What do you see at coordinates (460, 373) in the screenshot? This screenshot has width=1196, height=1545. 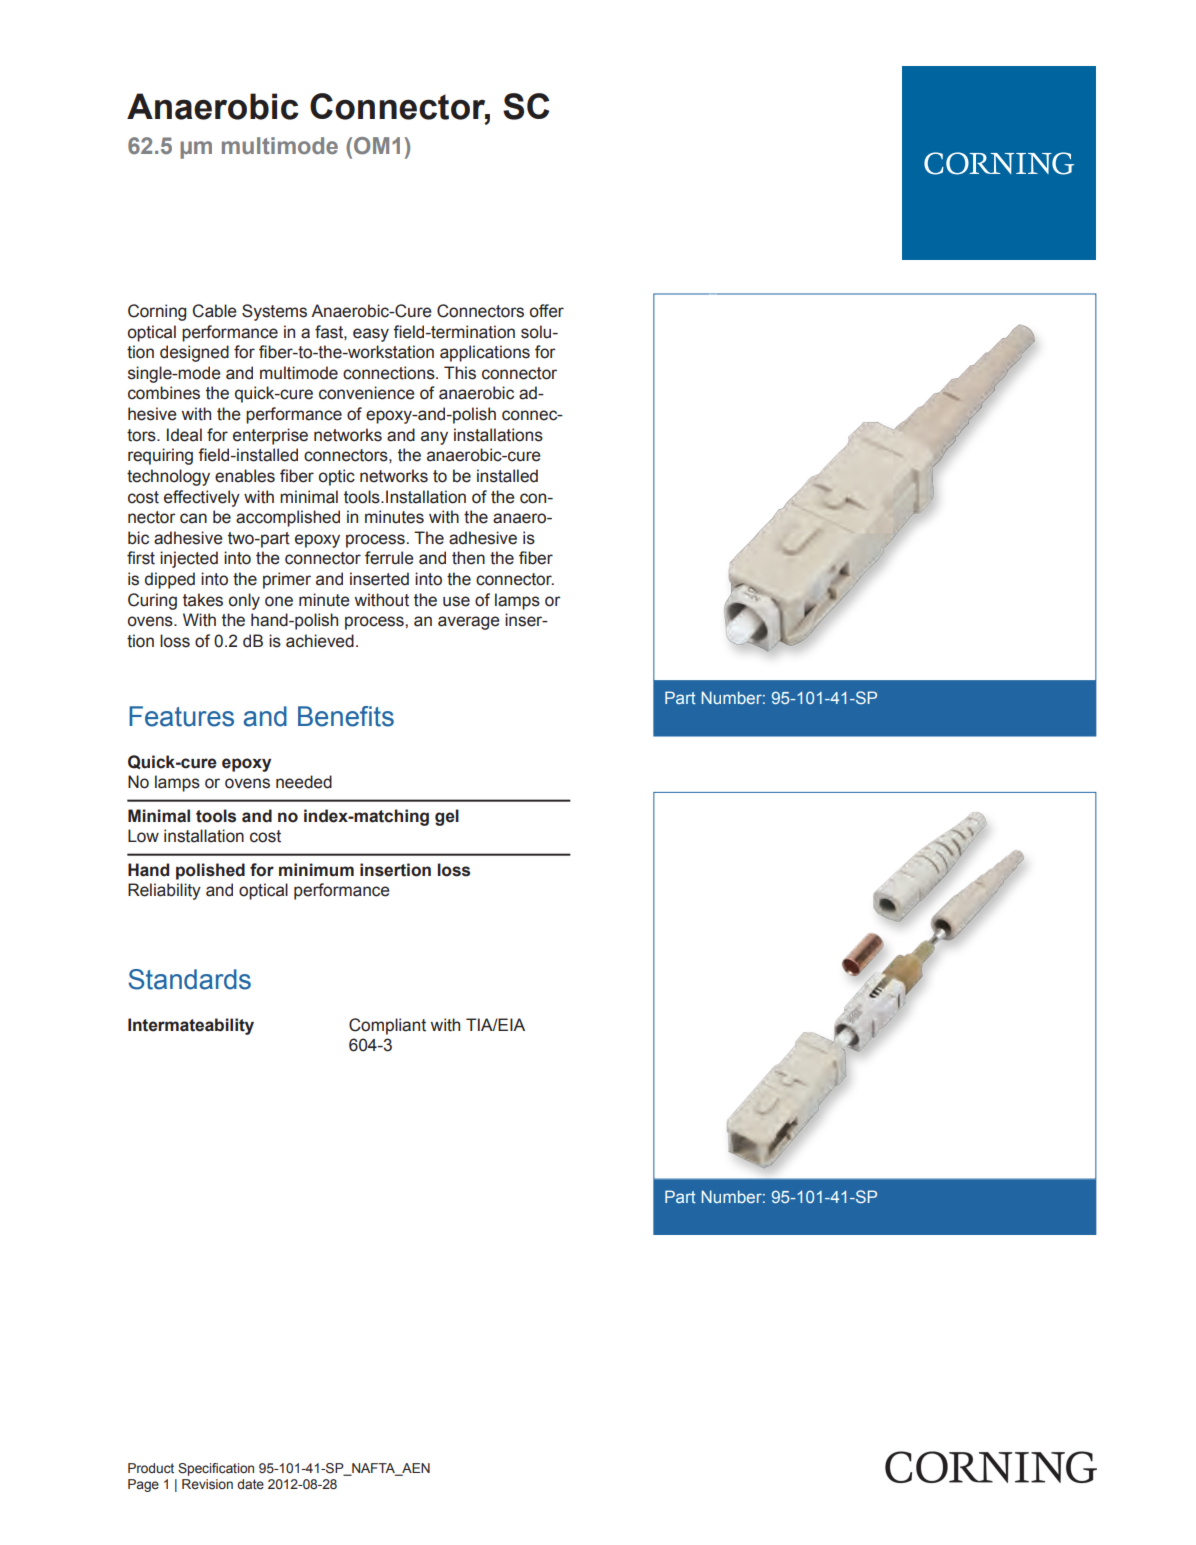 I see `This` at bounding box center [460, 373].
